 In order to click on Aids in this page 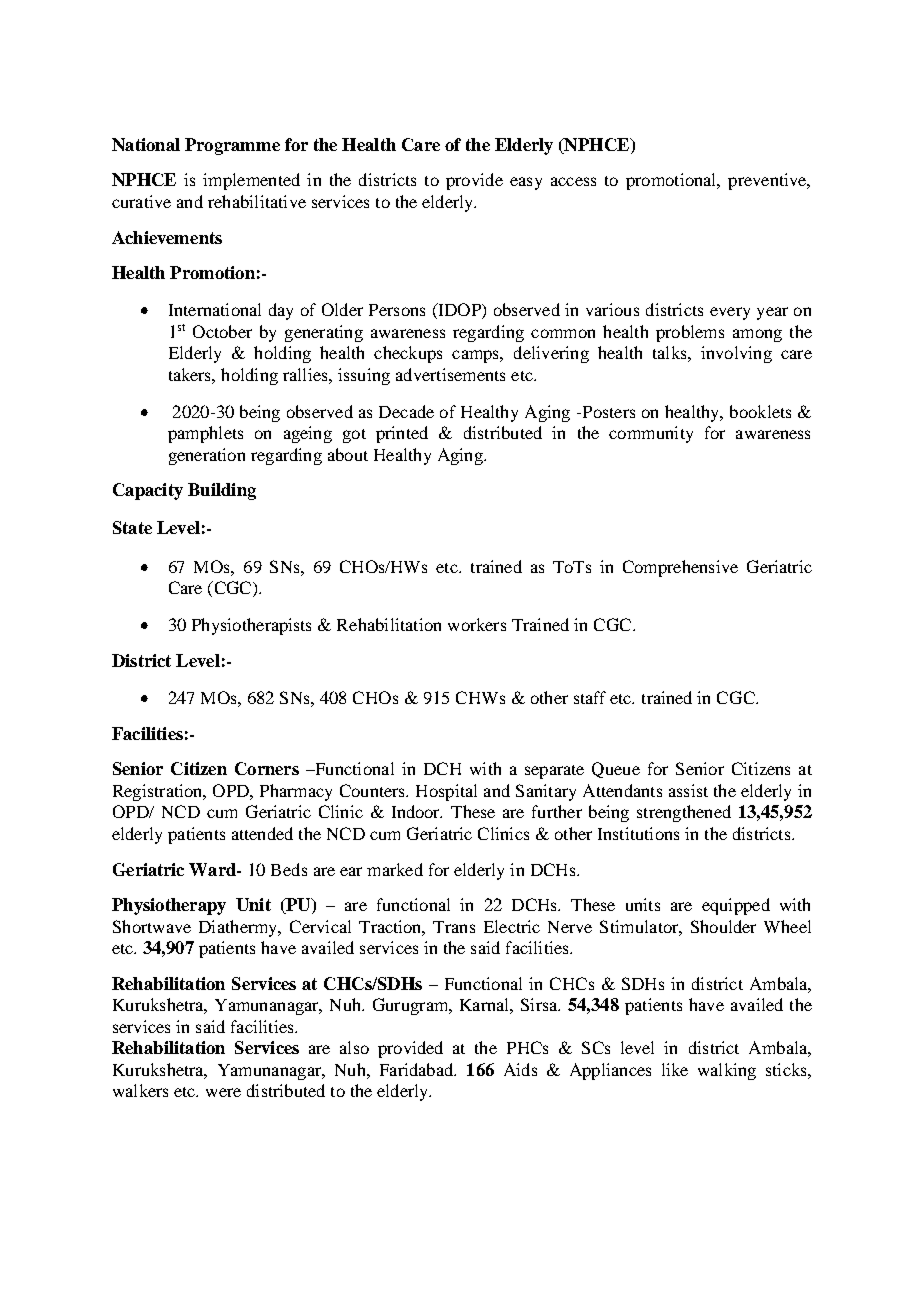, I will do `click(520, 1069)`.
